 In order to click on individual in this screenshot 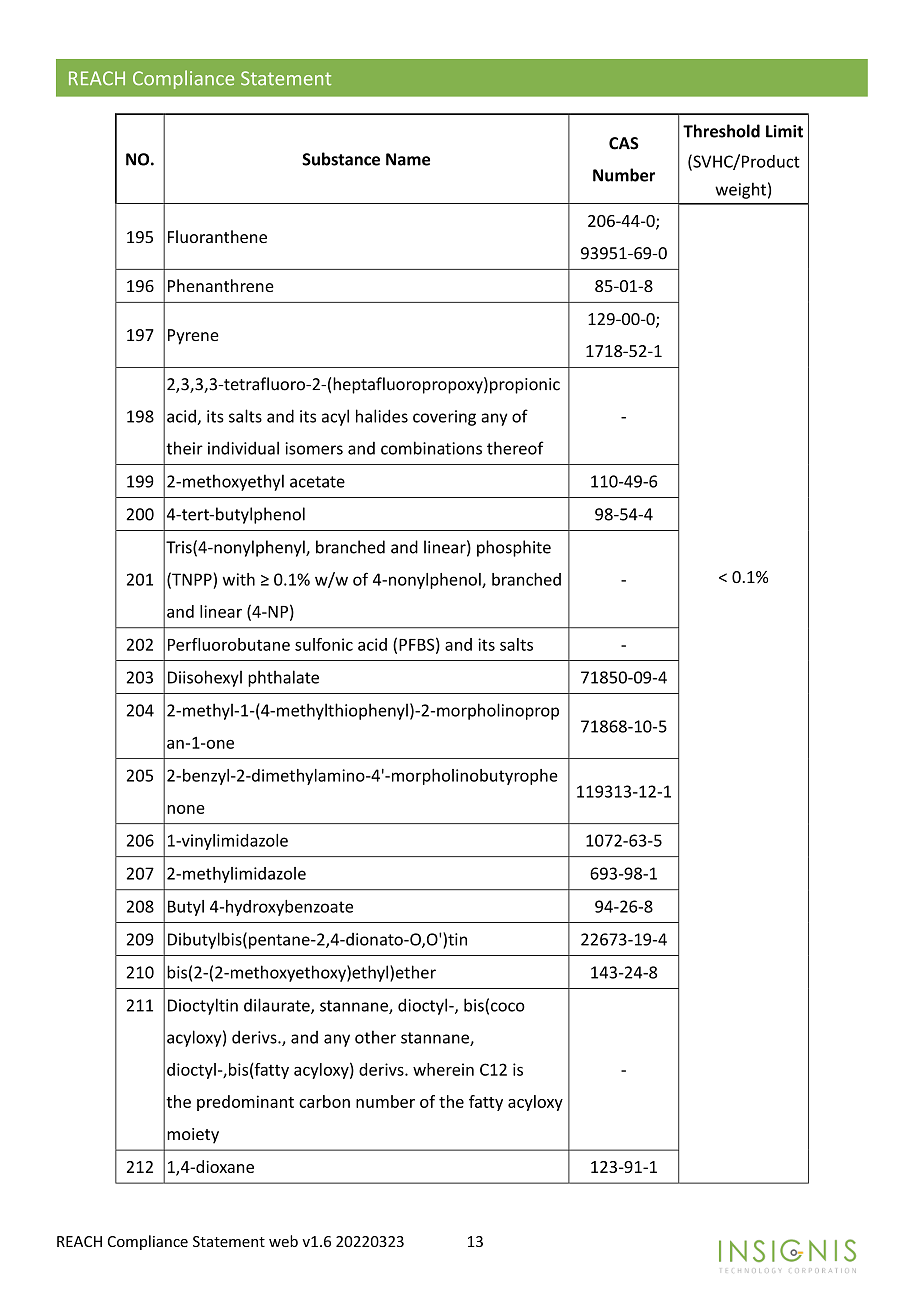, I will do `click(243, 448)`.
